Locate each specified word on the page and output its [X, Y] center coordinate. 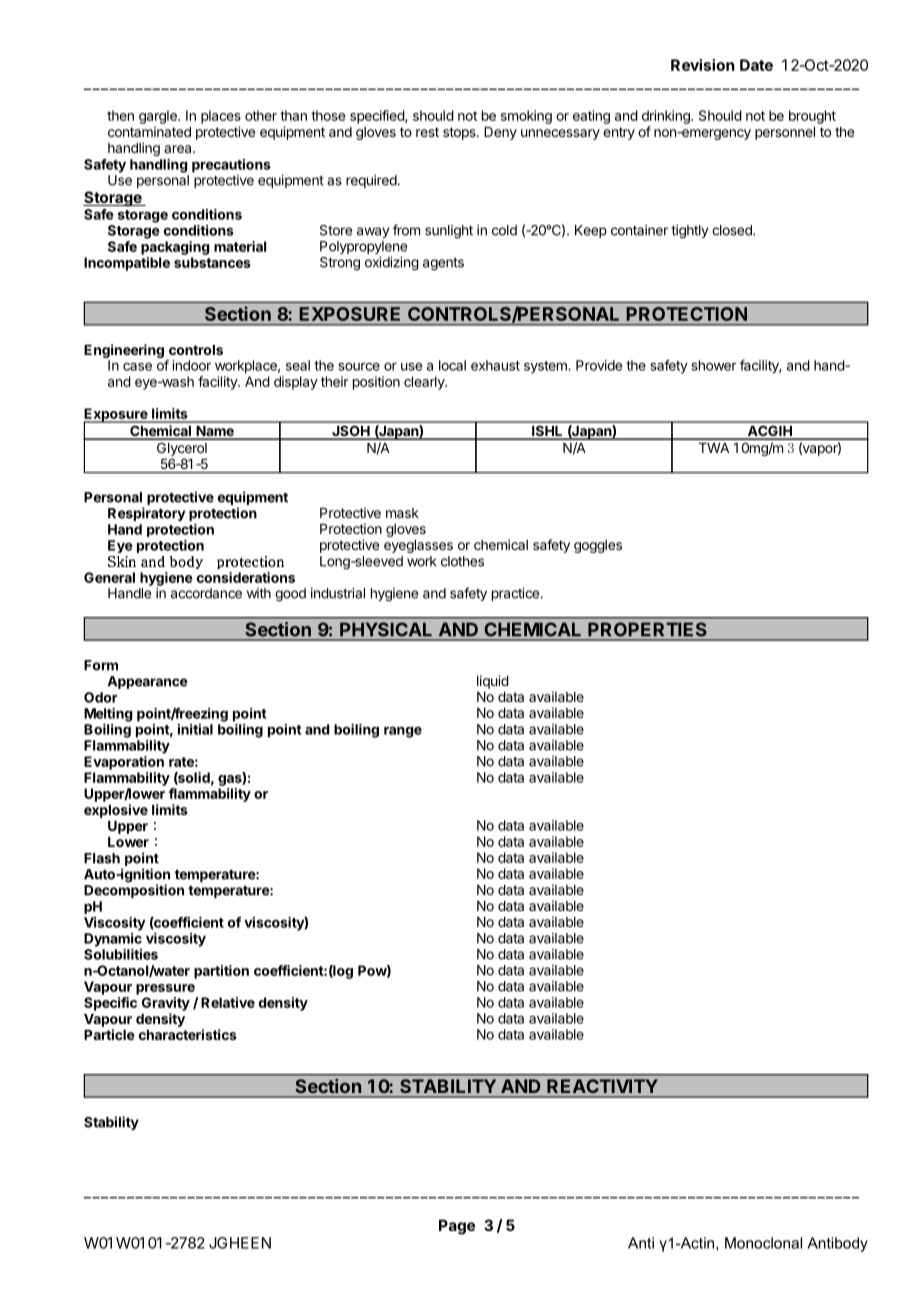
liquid [493, 682]
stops [460, 133]
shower [714, 365]
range [403, 732]
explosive [116, 811]
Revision [702, 65]
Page [457, 1227]
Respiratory [146, 514]
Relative [228, 1002]
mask [402, 513]
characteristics [188, 1034]
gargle [159, 117]
